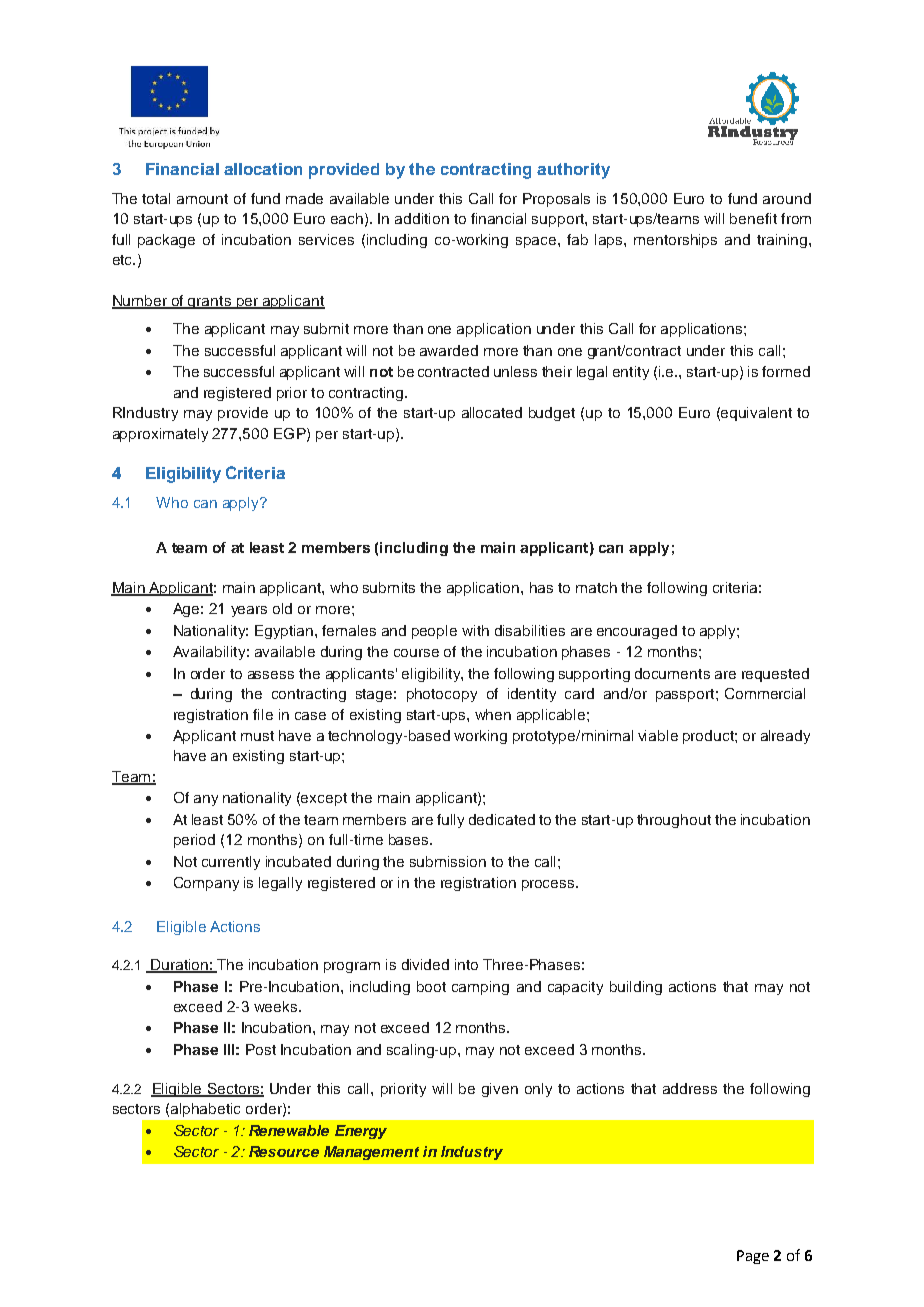  What do you see at coordinates (371, 1153) in the page?
I see `Management` at bounding box center [371, 1153].
